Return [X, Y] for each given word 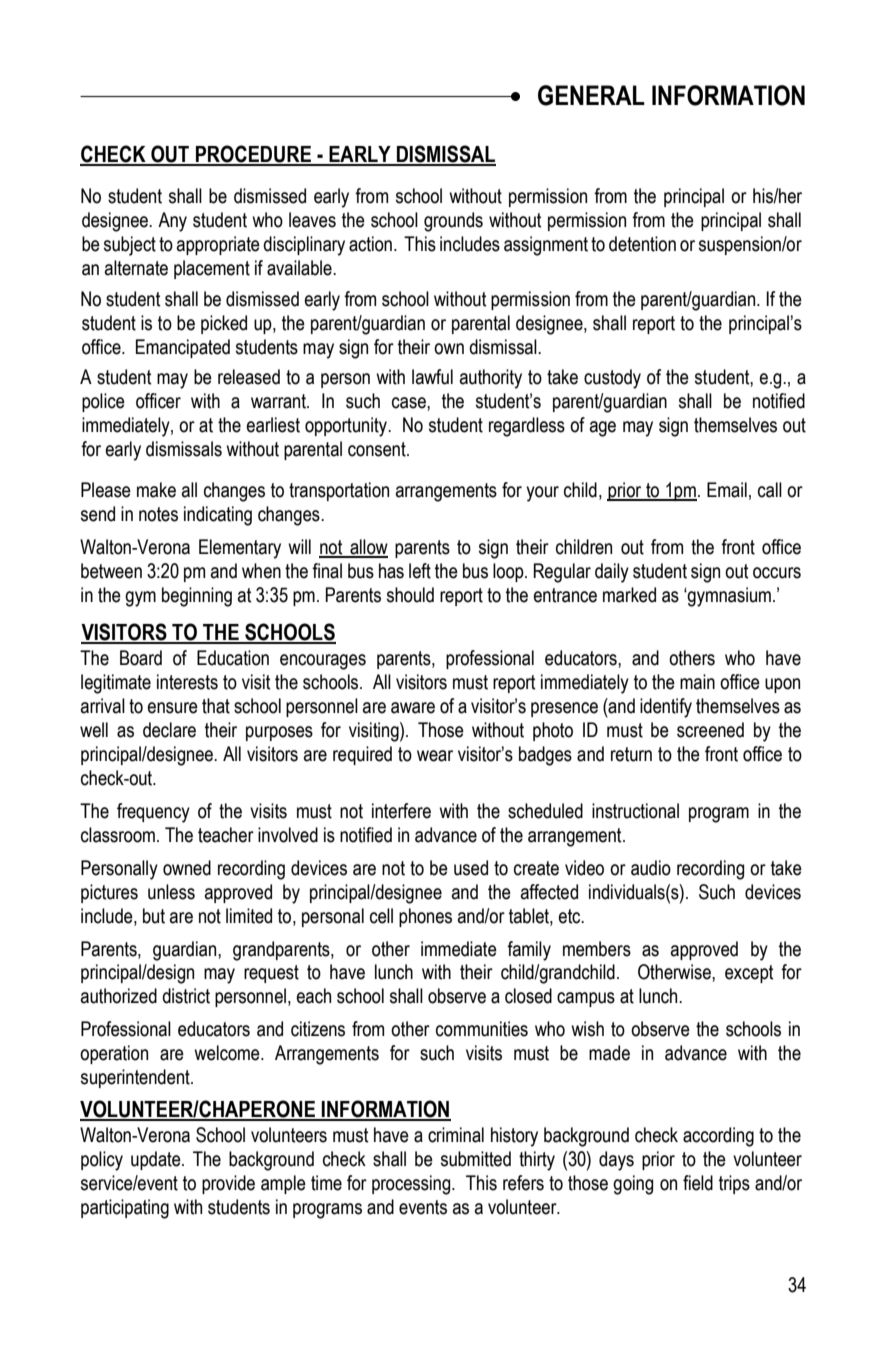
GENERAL [591, 95]
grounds [453, 222]
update [157, 1160]
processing [412, 1185]
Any [172, 222]
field [698, 1183]
